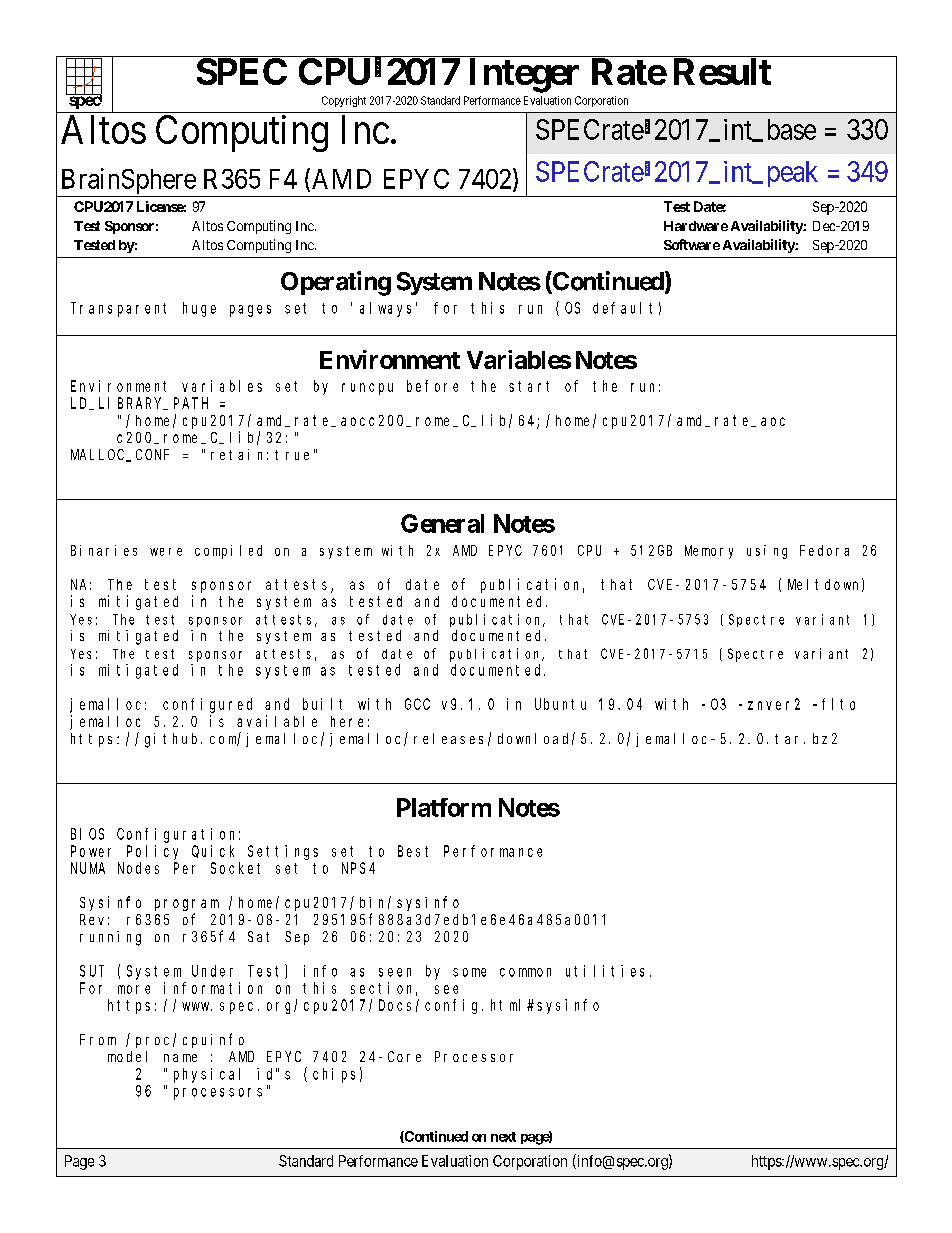 The height and width of the page is (1233, 952). I want to click on Result, so click(722, 71).
